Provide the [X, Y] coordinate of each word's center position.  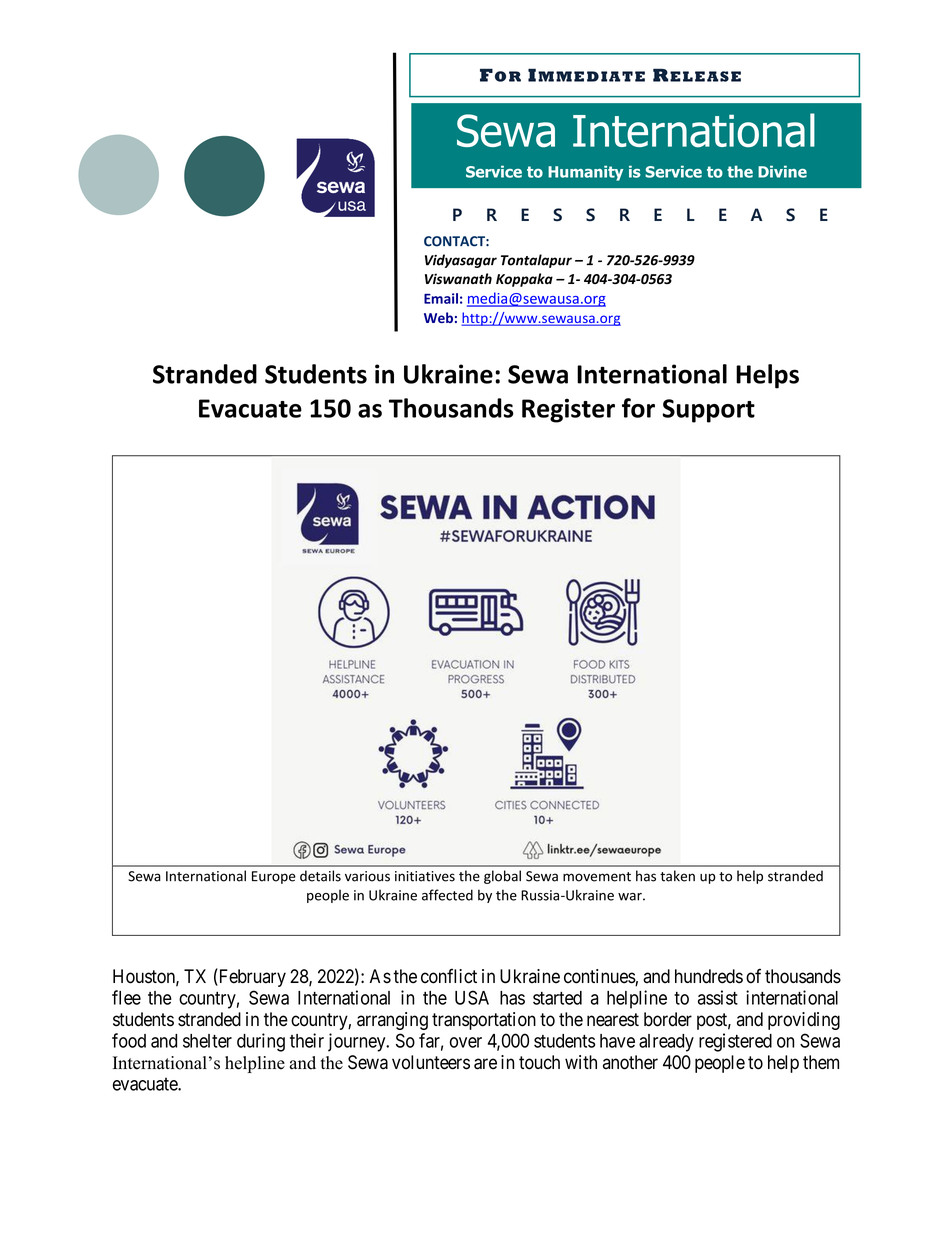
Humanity [585, 173]
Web [438, 317]
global [502, 877]
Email [441, 298]
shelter [207, 1041]
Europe [274, 877]
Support [709, 411]
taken [677, 876]
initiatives [425, 876]
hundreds [709, 976]
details [320, 876]
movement [597, 877]
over [466, 1042]
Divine [782, 171]
